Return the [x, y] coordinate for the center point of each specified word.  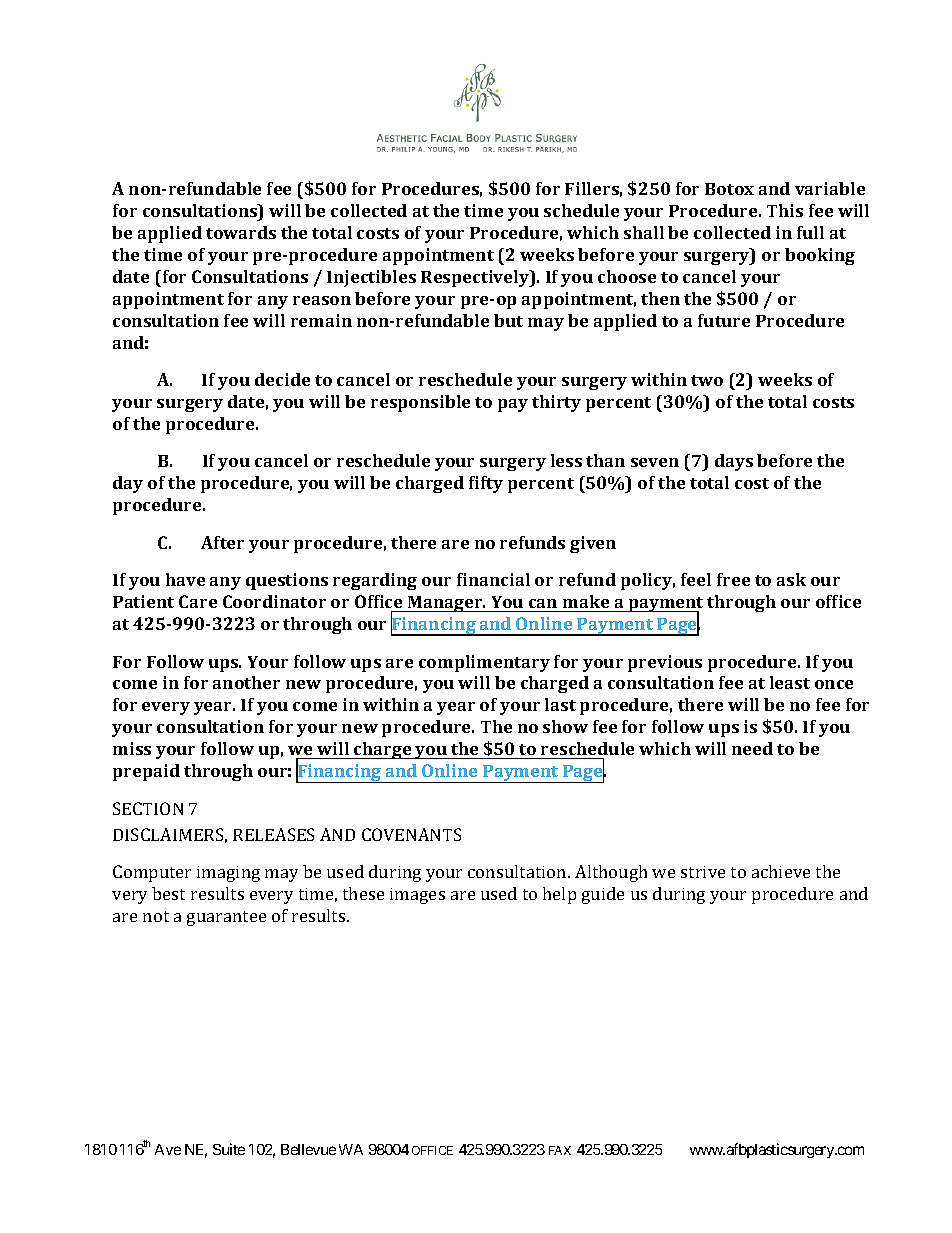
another [246, 682]
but [508, 320]
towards [241, 232]
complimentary [484, 663]
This [785, 210]
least [790, 682]
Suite [229, 1149]
